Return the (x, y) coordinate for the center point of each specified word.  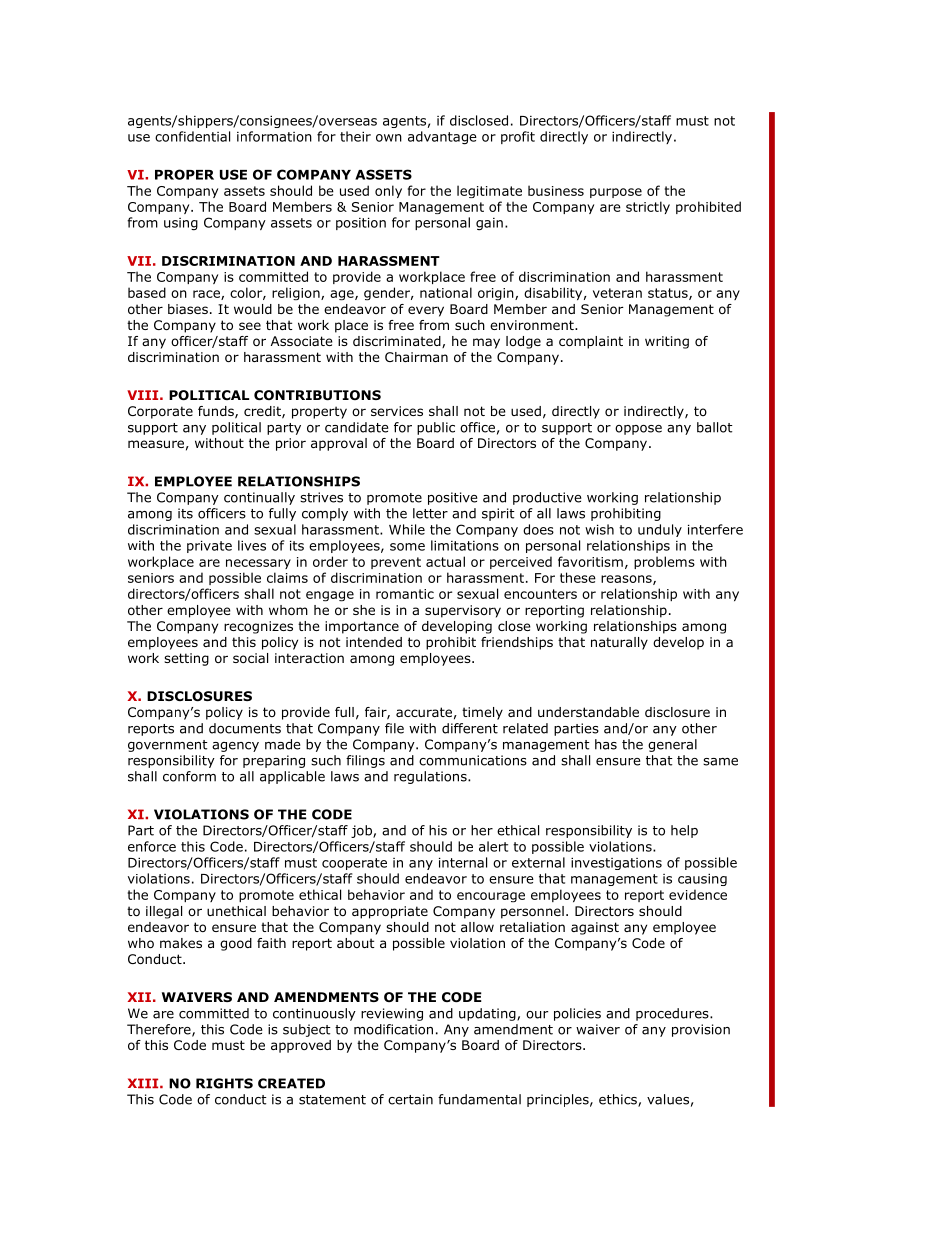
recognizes (258, 627)
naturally (619, 643)
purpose (616, 193)
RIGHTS (224, 1083)
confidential (192, 136)
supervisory (463, 611)
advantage (442, 138)
